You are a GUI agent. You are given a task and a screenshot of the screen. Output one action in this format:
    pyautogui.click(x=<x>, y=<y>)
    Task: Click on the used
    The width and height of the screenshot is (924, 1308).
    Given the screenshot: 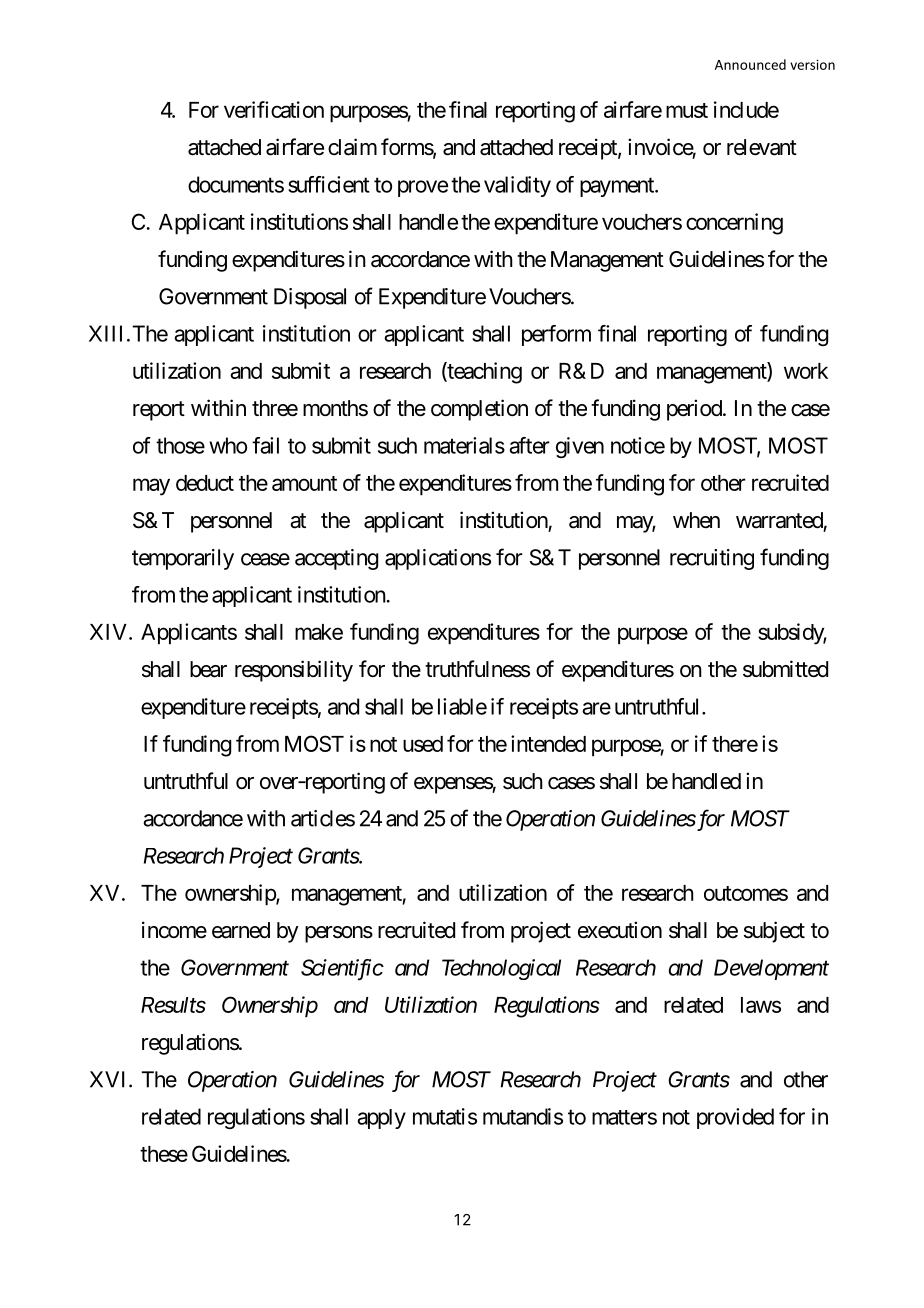 What is the action you would take?
    pyautogui.click(x=423, y=744)
